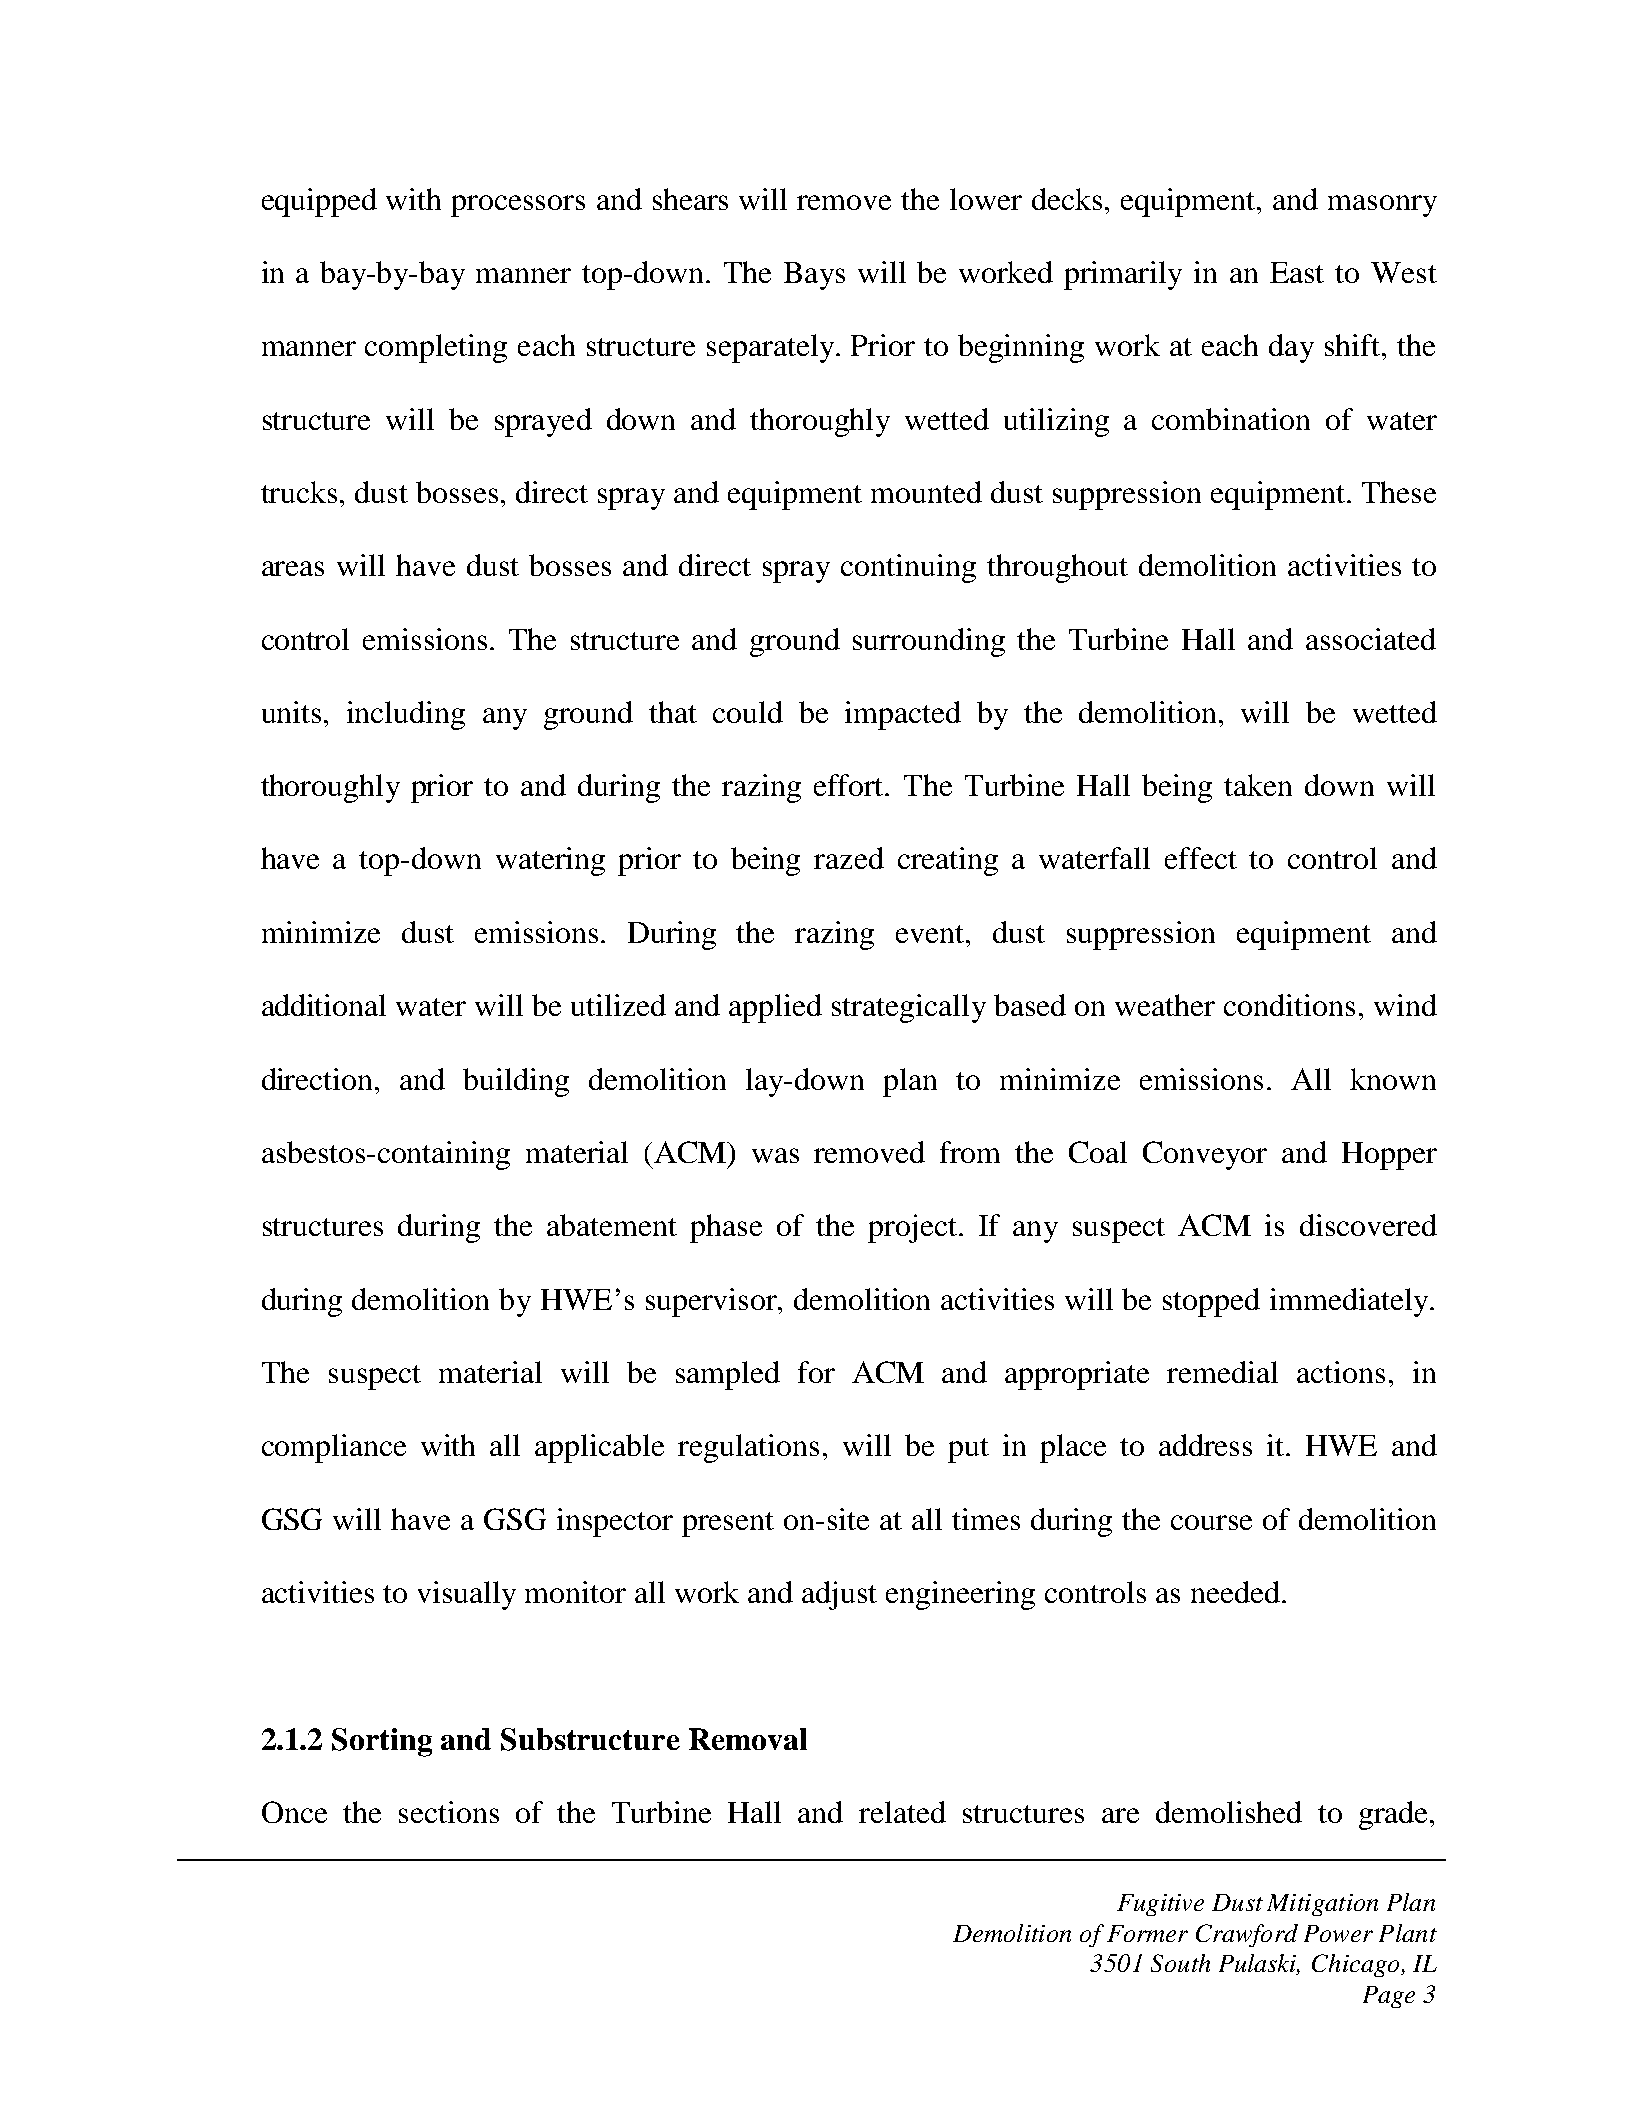 The width and height of the document is (1627, 2105). What do you see at coordinates (516, 1082) in the document?
I see `building` at bounding box center [516, 1082].
